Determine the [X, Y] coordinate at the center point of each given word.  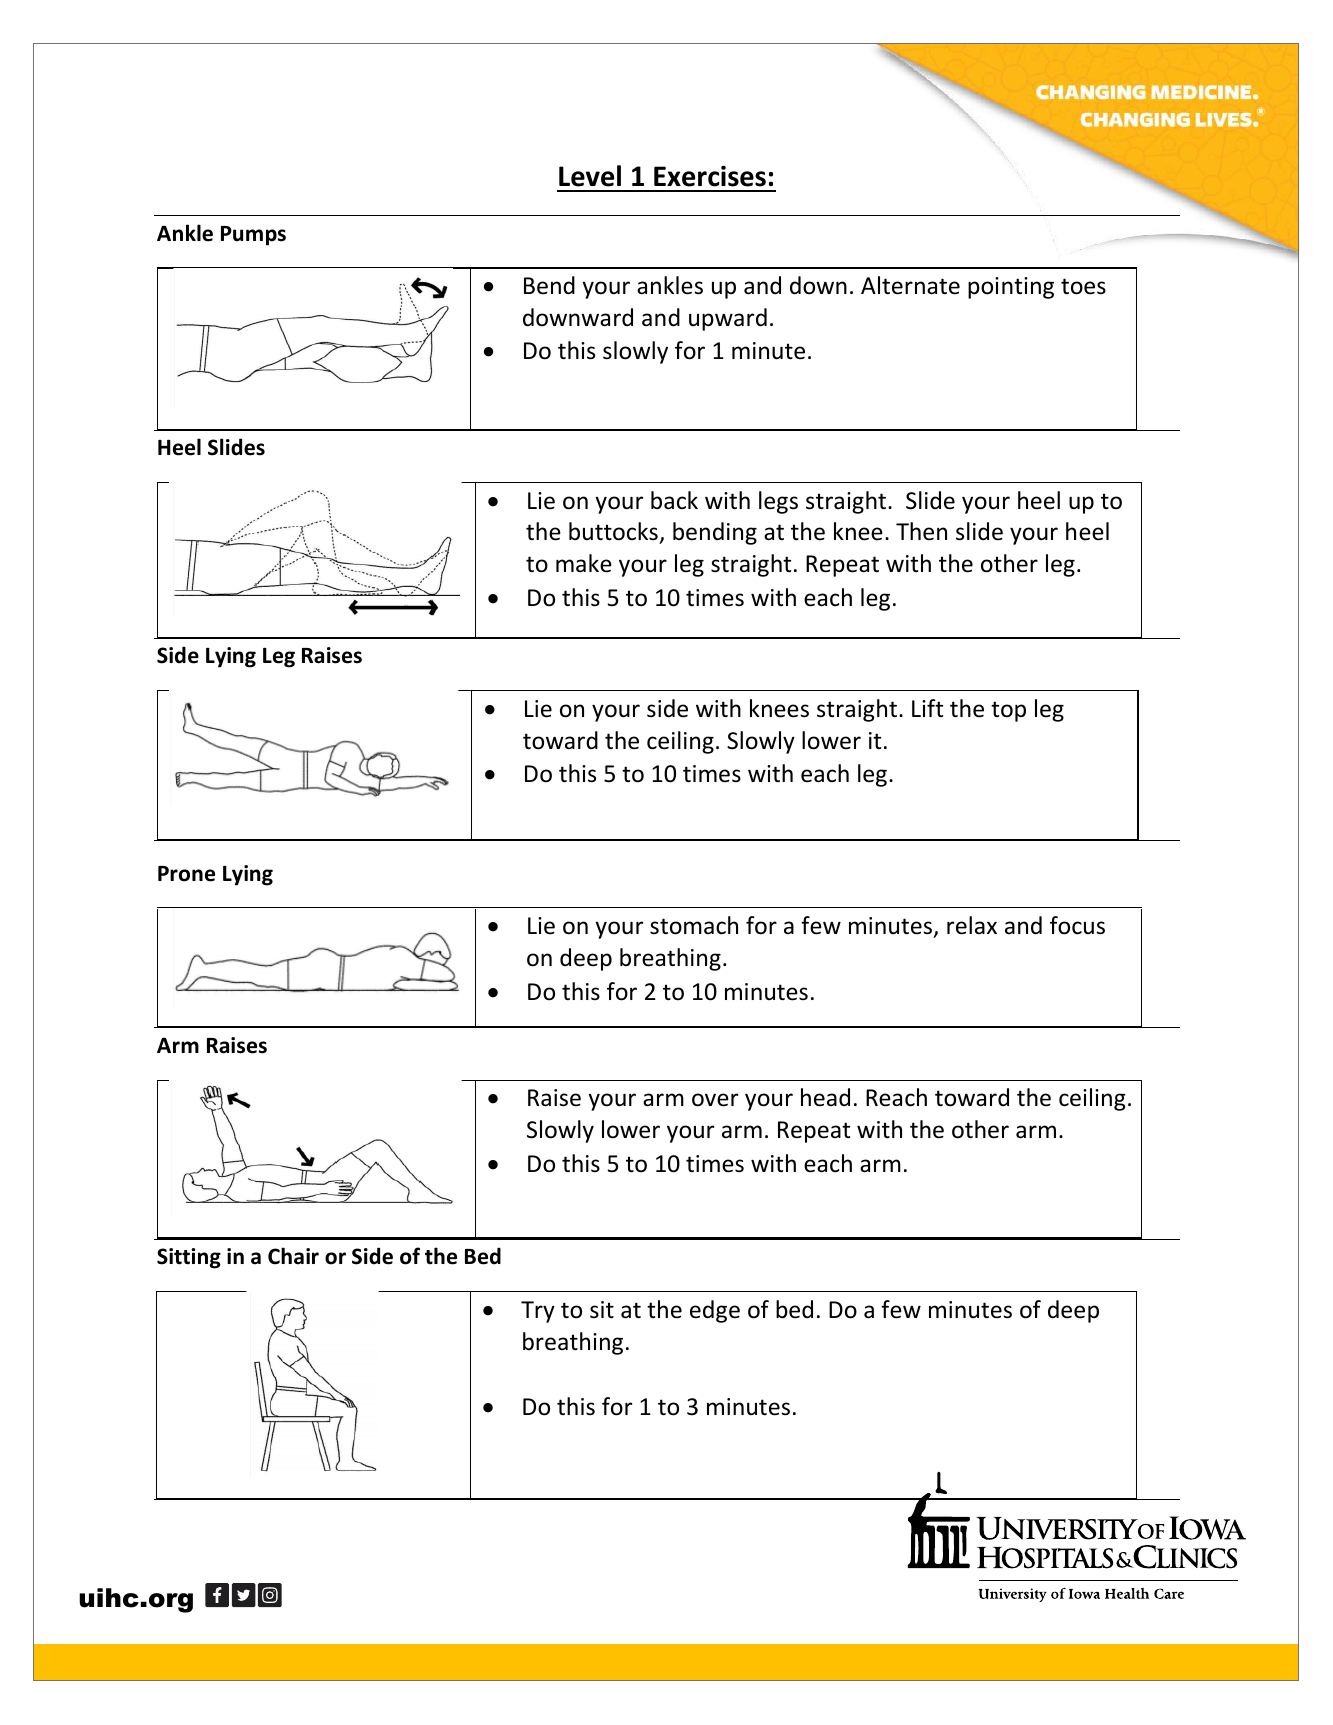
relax [972, 925]
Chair [293, 1256]
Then [921, 531]
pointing [1011, 288]
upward [728, 319]
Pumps [253, 236]
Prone [186, 874]
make [584, 563]
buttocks [614, 533]
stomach [694, 925]
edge [715, 1311]
